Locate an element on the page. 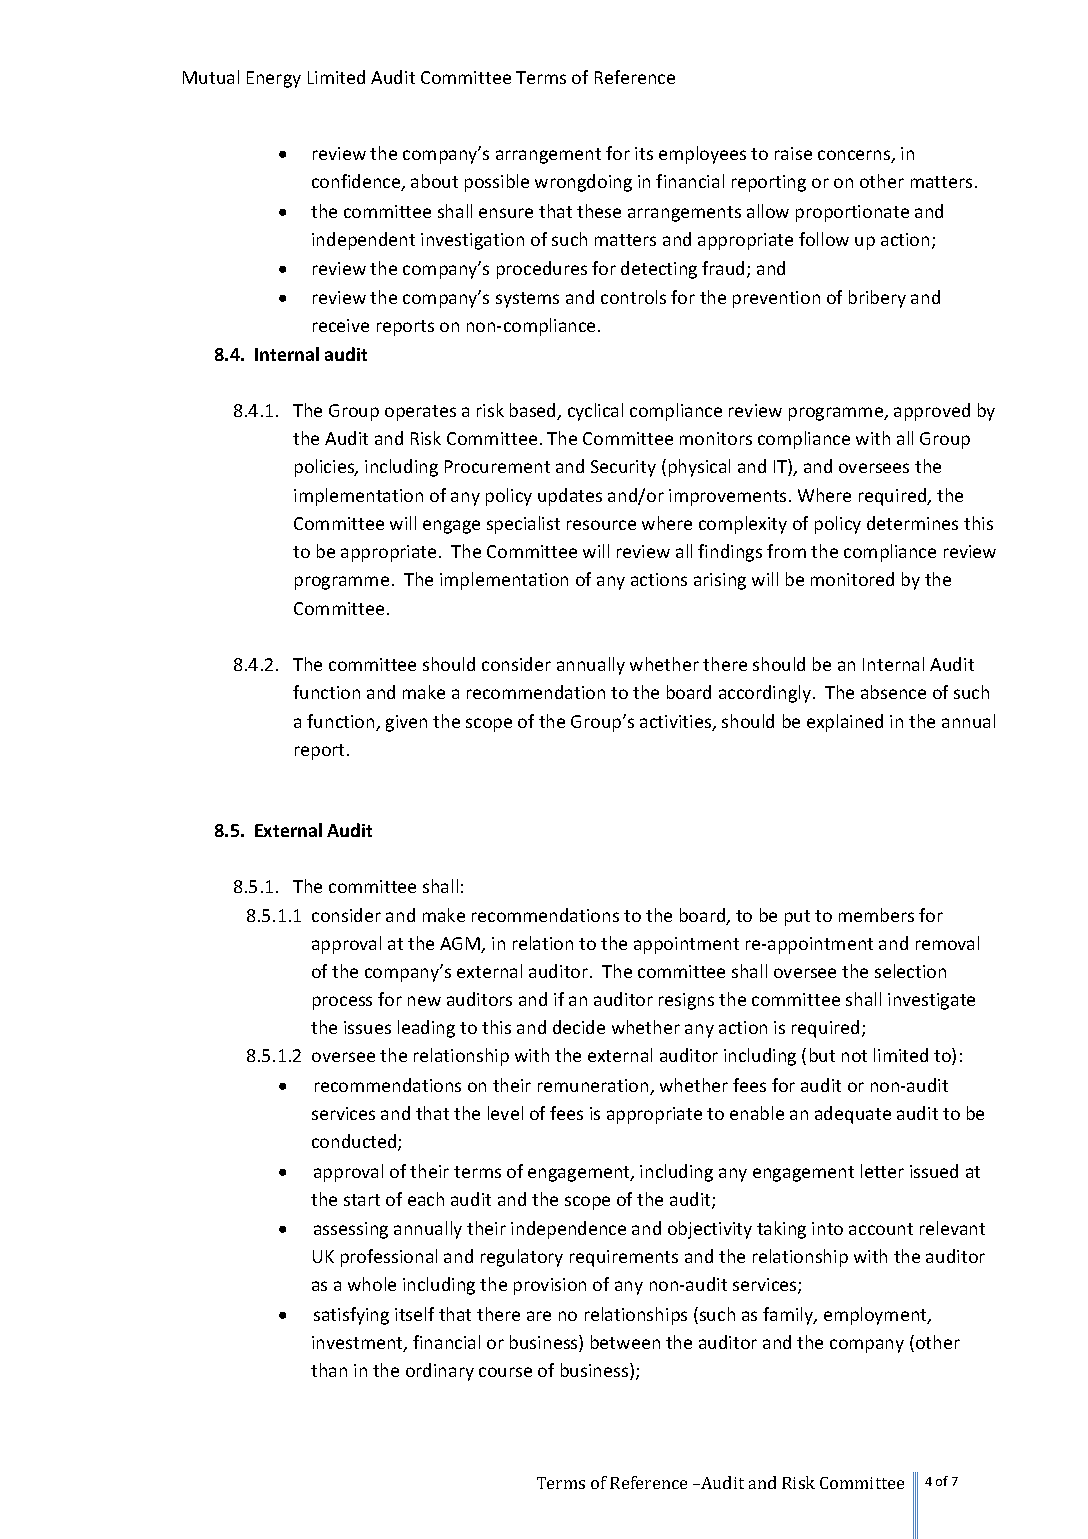  Energy is located at coordinates (274, 79).
